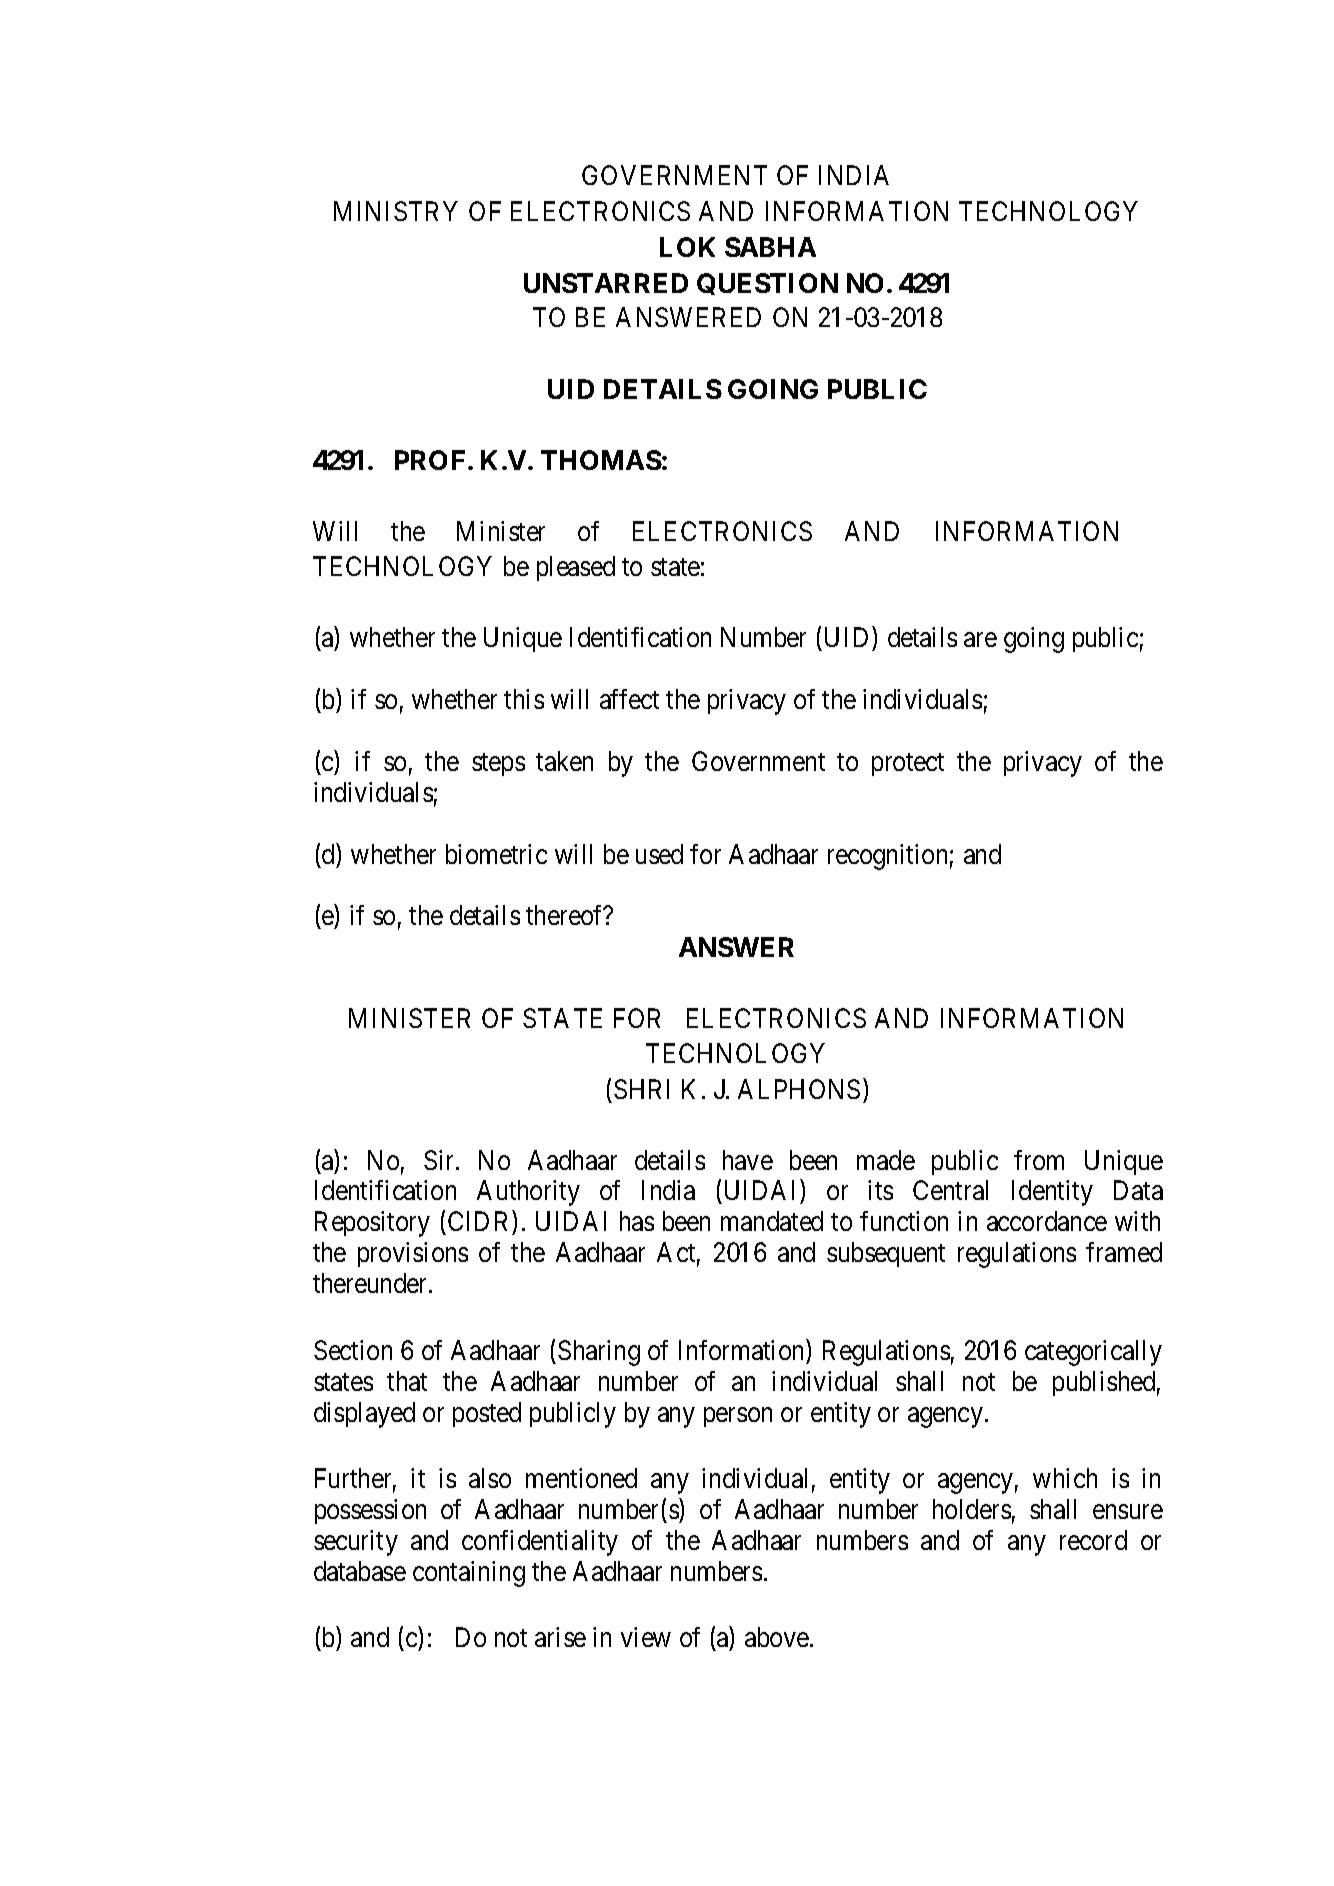 The image size is (1334, 1886). Describe the element at coordinates (748, 1160) in the page. I see `have` at that location.
